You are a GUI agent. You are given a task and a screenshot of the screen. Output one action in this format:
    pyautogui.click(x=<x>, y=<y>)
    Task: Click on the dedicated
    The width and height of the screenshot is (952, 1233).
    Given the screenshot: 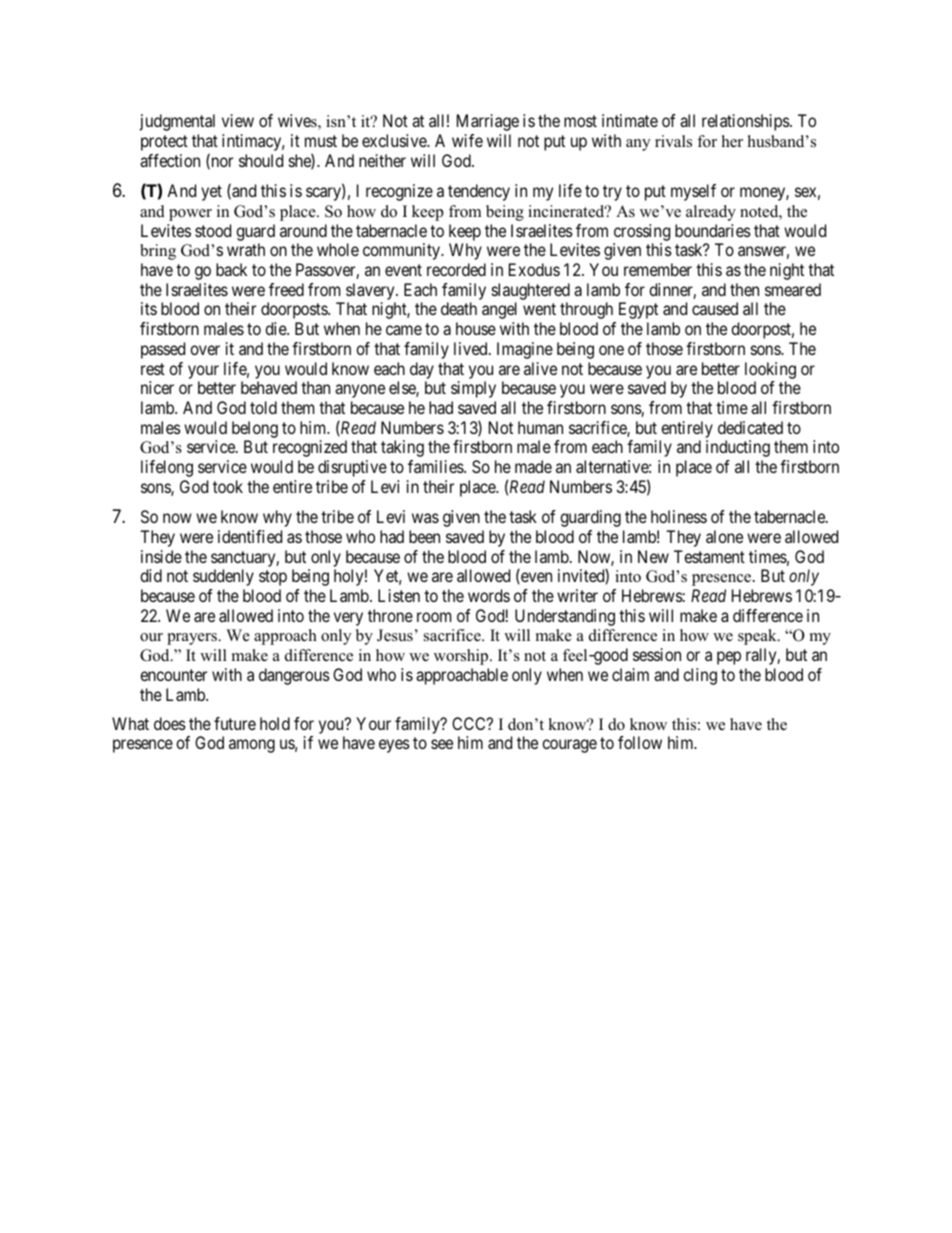 What is the action you would take?
    pyautogui.click(x=750, y=427)
